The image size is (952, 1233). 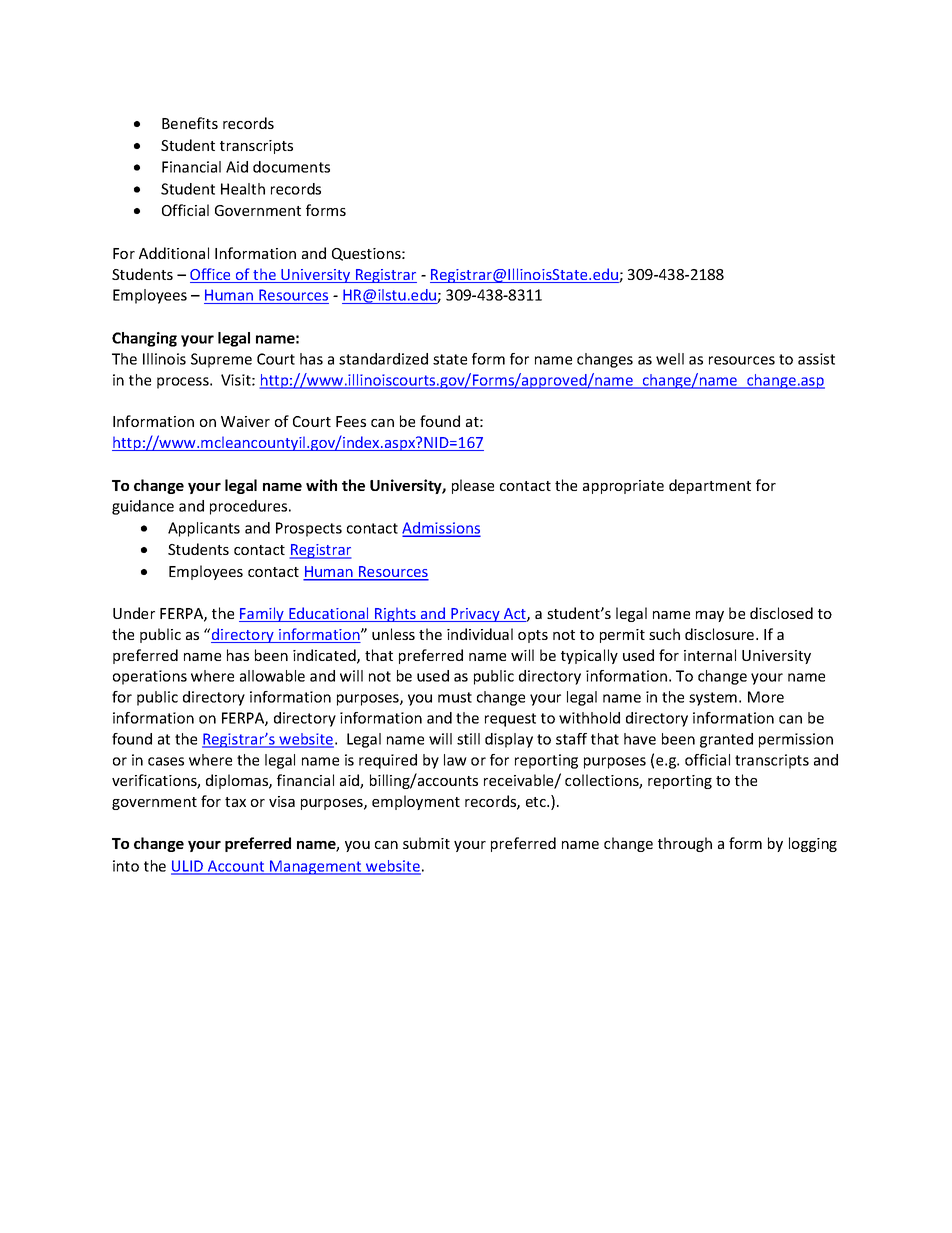 I want to click on department, so click(x=710, y=486).
